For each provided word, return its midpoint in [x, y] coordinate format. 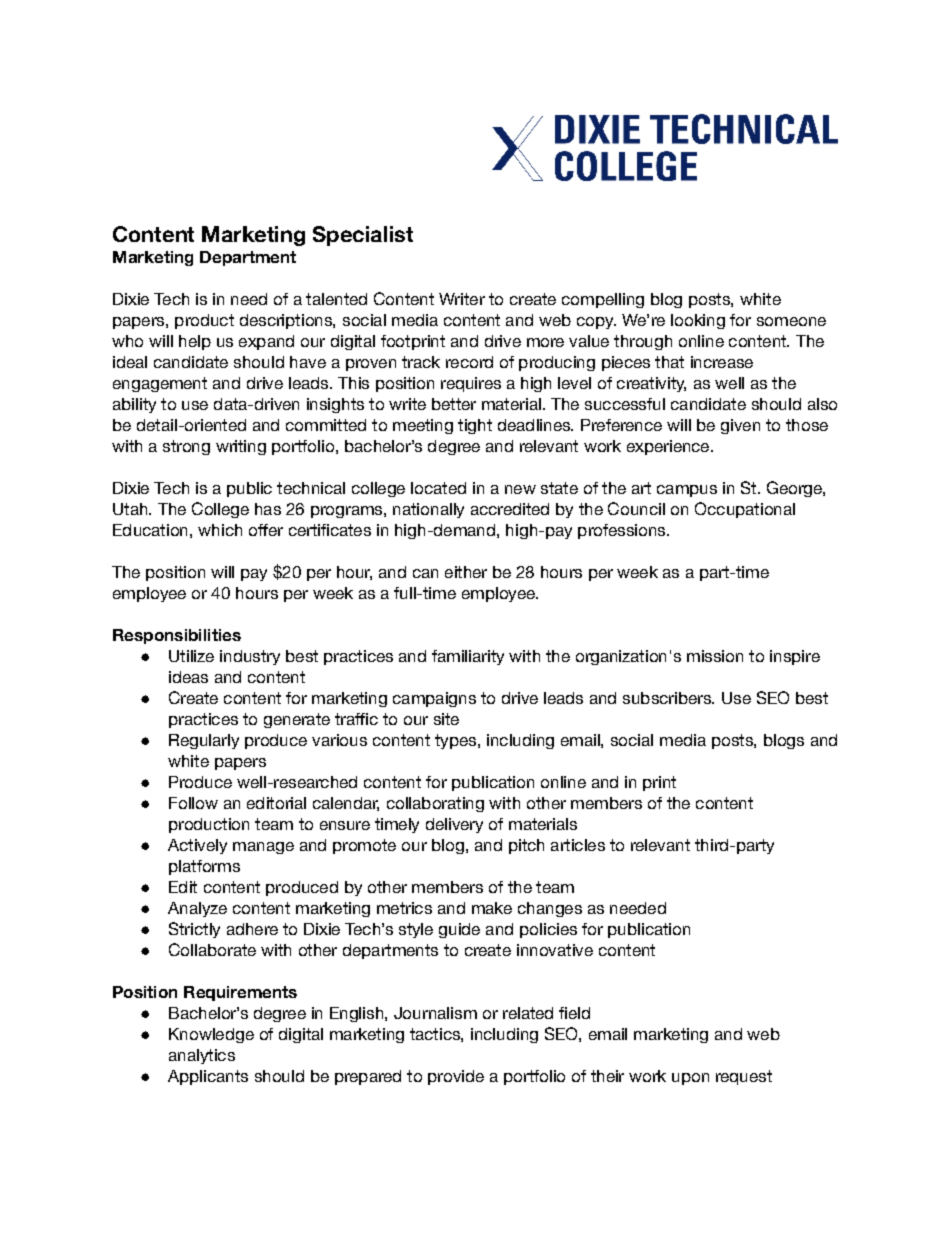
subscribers [668, 698]
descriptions [287, 321]
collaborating [435, 804]
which [220, 530]
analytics [202, 1056]
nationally [428, 510]
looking [698, 321]
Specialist [363, 236]
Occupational [745, 510]
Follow [193, 803]
